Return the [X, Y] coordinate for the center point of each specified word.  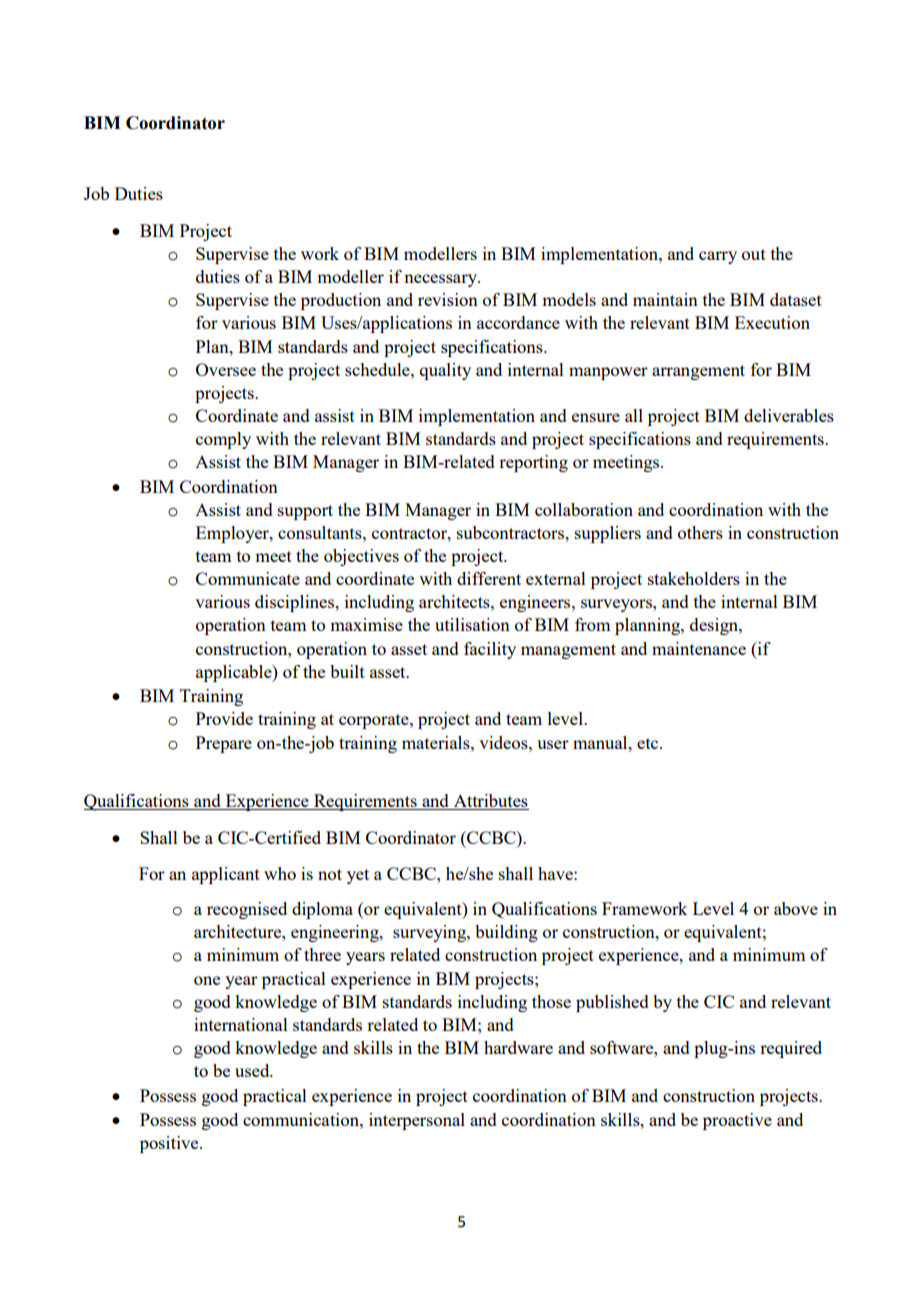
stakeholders [694, 578]
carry [718, 257]
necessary [442, 280]
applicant [226, 875]
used [253, 1070]
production [341, 301]
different [489, 578]
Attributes [490, 802]
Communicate [248, 578]
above [796, 908]
